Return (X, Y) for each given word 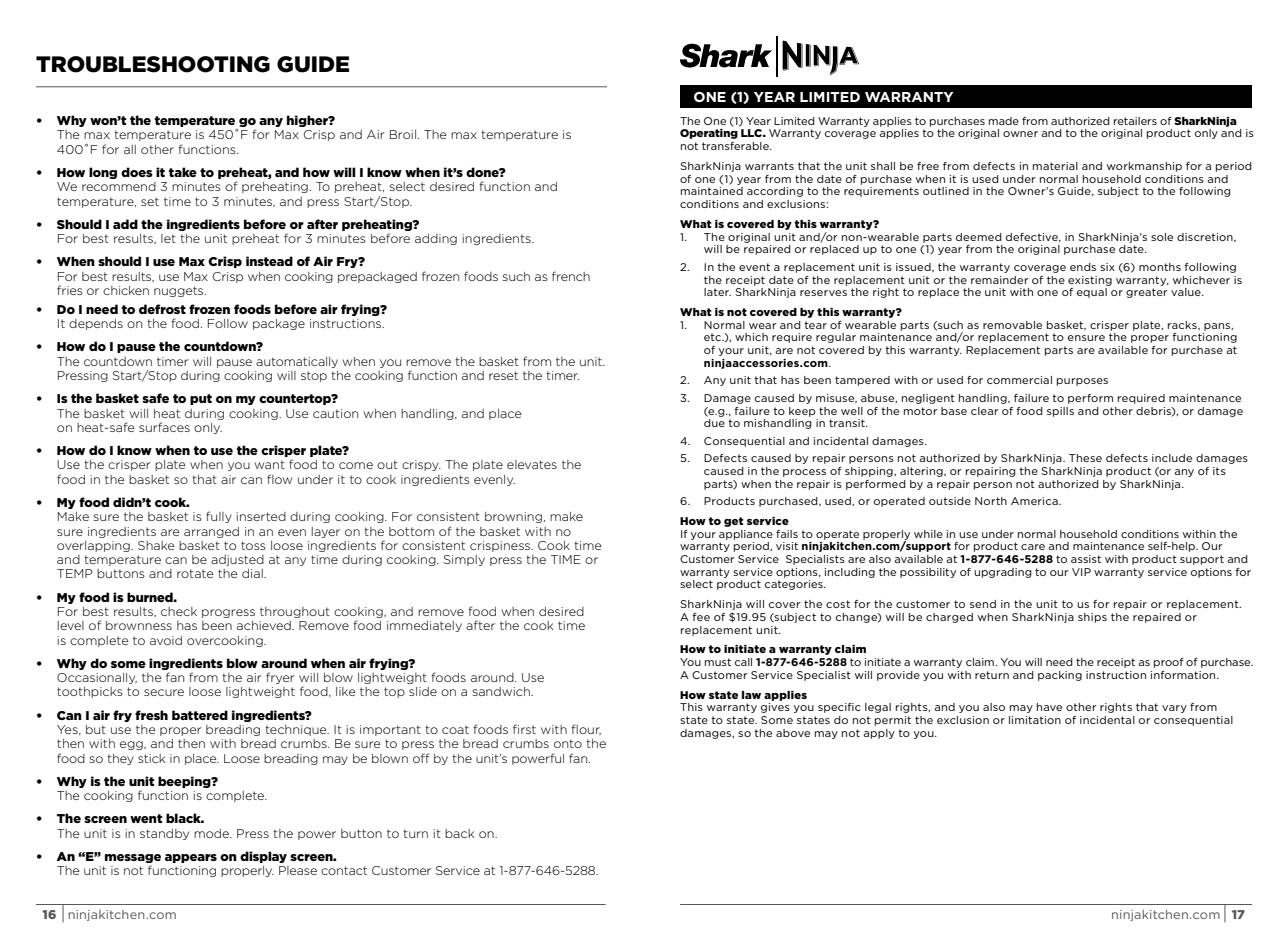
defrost (162, 309)
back (459, 833)
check (179, 611)
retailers (1135, 121)
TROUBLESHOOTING (153, 64)
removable (1012, 325)
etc (713, 337)
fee (701, 617)
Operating (709, 134)
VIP (1081, 572)
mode (213, 833)
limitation (1035, 720)
